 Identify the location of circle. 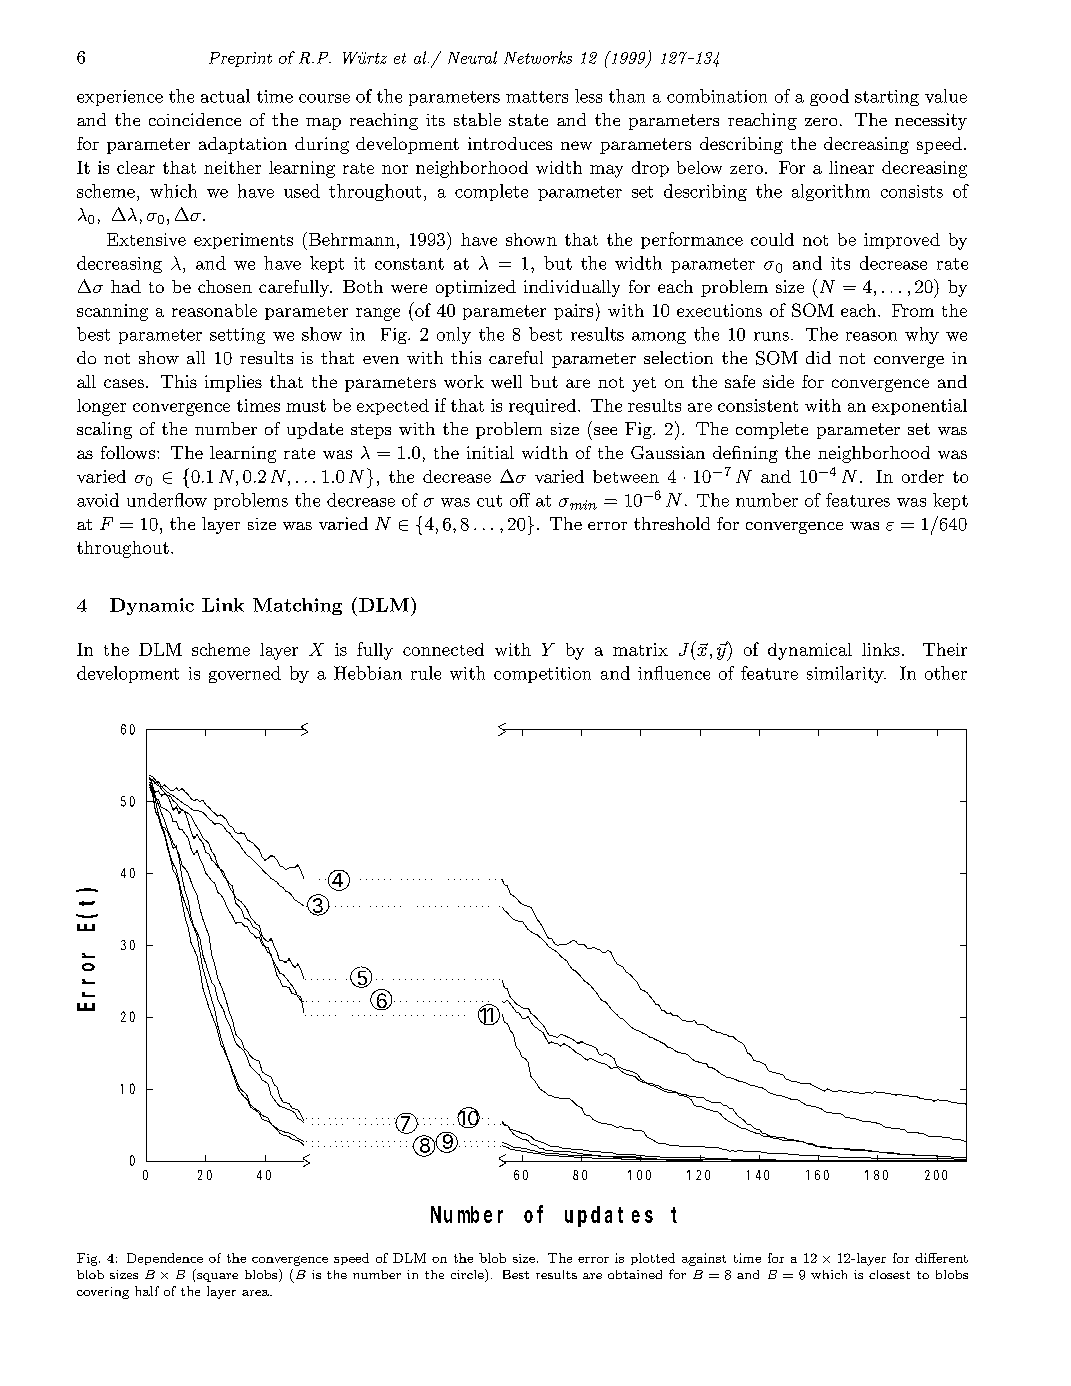
(468, 1275).
